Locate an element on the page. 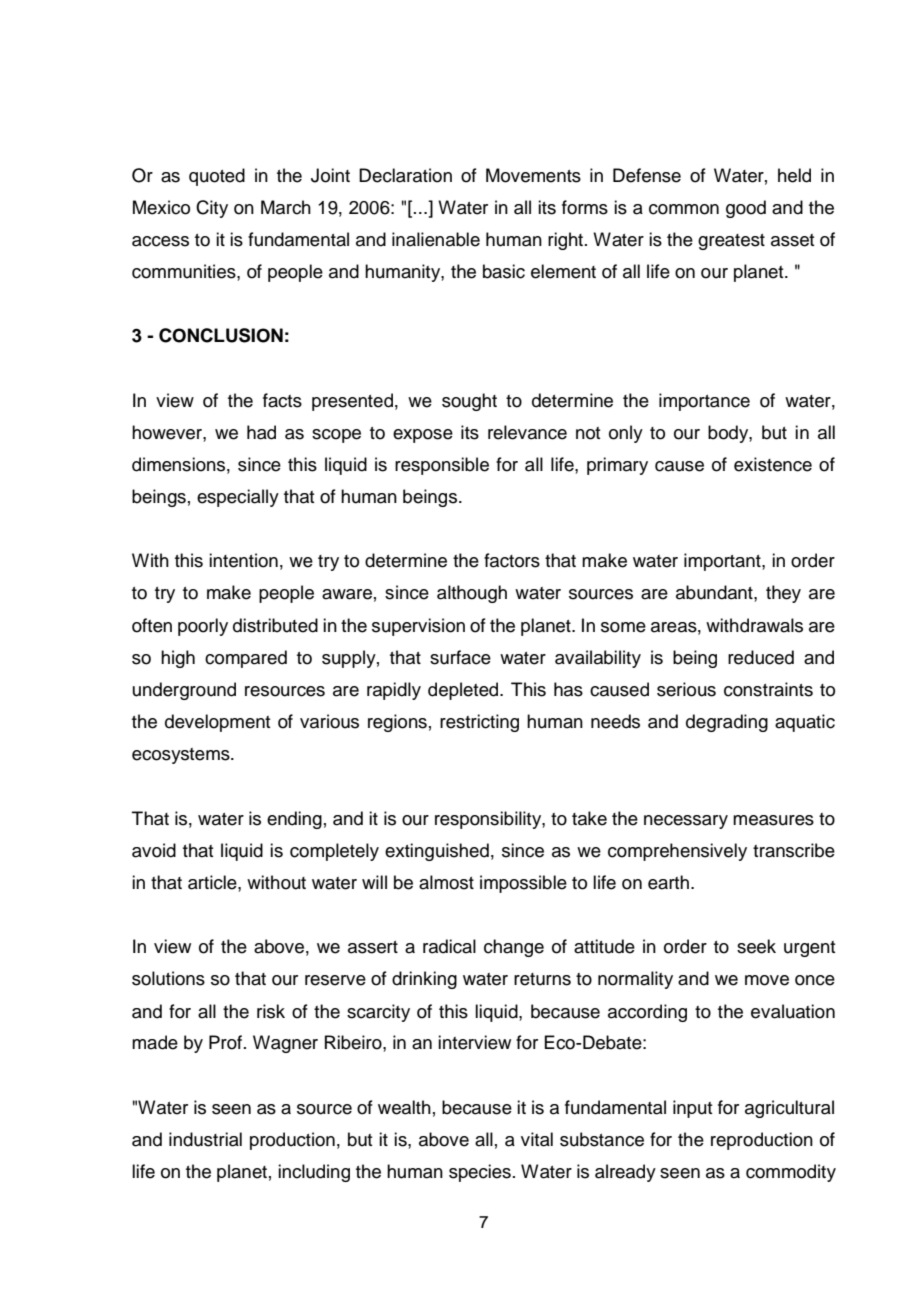 This image has width=924, height=1307. industrial is located at coordinates (205, 1139).
